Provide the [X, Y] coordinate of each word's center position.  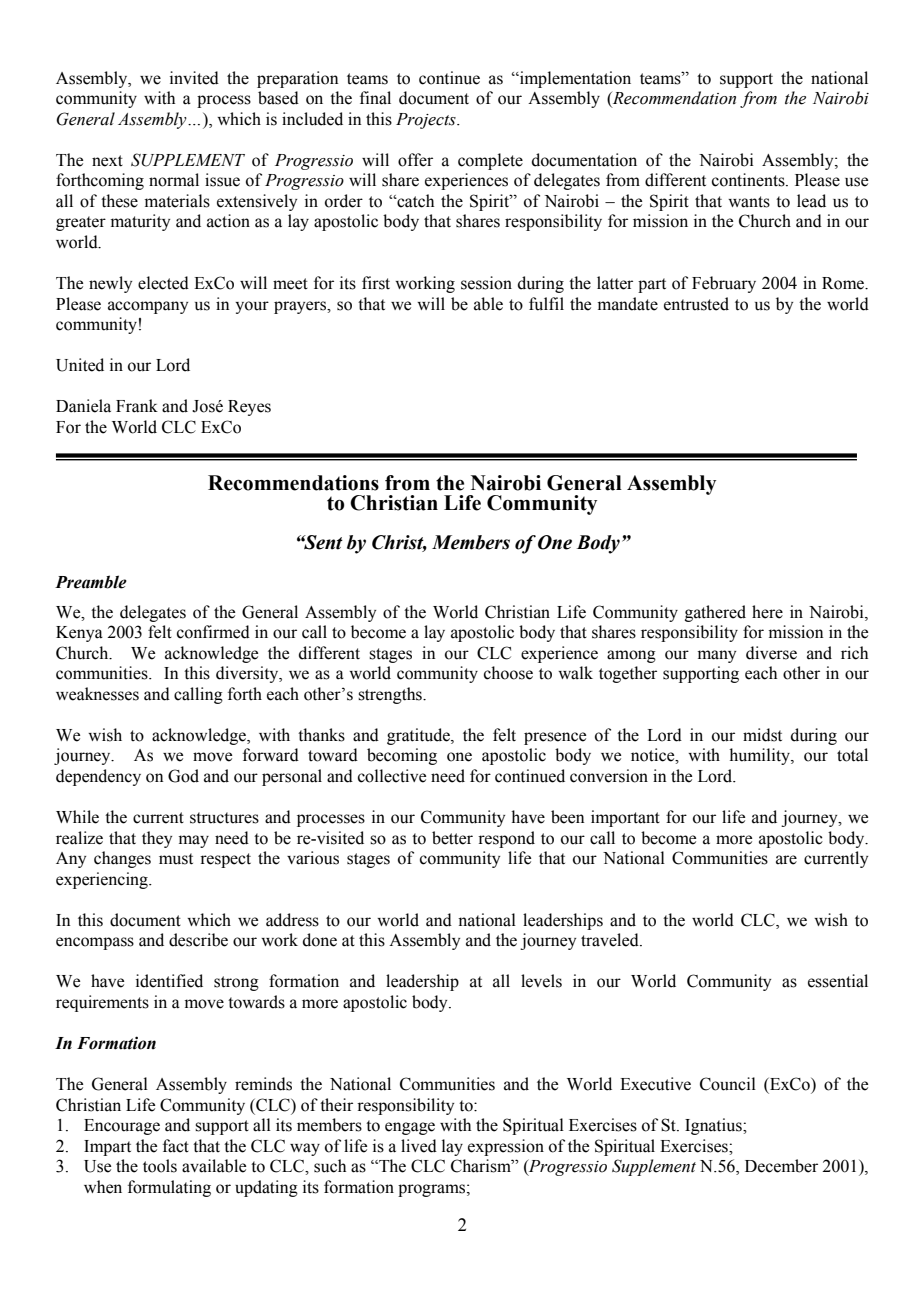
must [176, 859]
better [452, 838]
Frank [137, 406]
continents [749, 180]
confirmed [213, 632]
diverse [771, 653]
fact [176, 1146]
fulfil [546, 304]
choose [508, 673]
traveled [611, 940]
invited [194, 78]
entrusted [696, 304]
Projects [427, 121]
